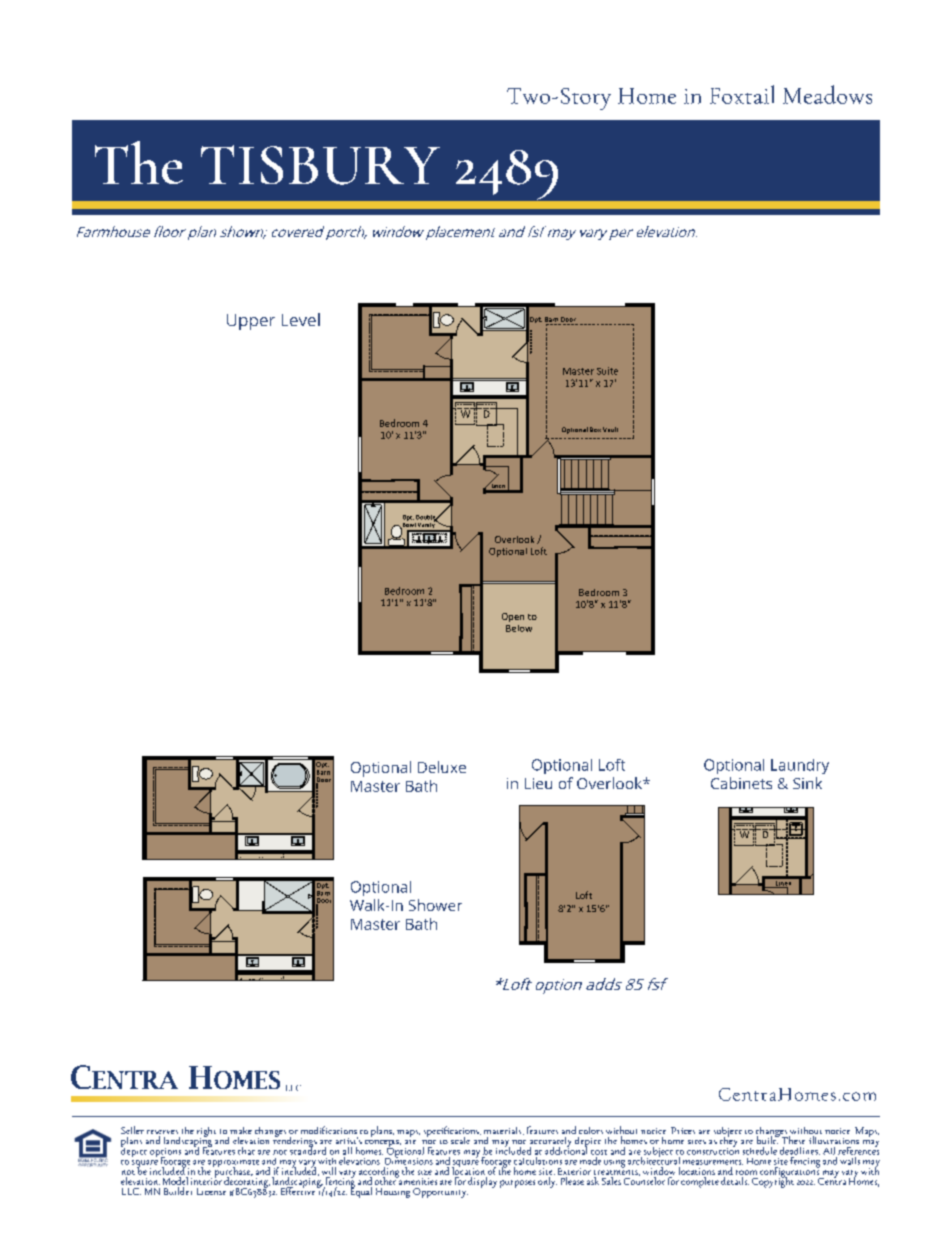  Describe the element at coordinates (807, 783) in the document. I see `Sink` at that location.
